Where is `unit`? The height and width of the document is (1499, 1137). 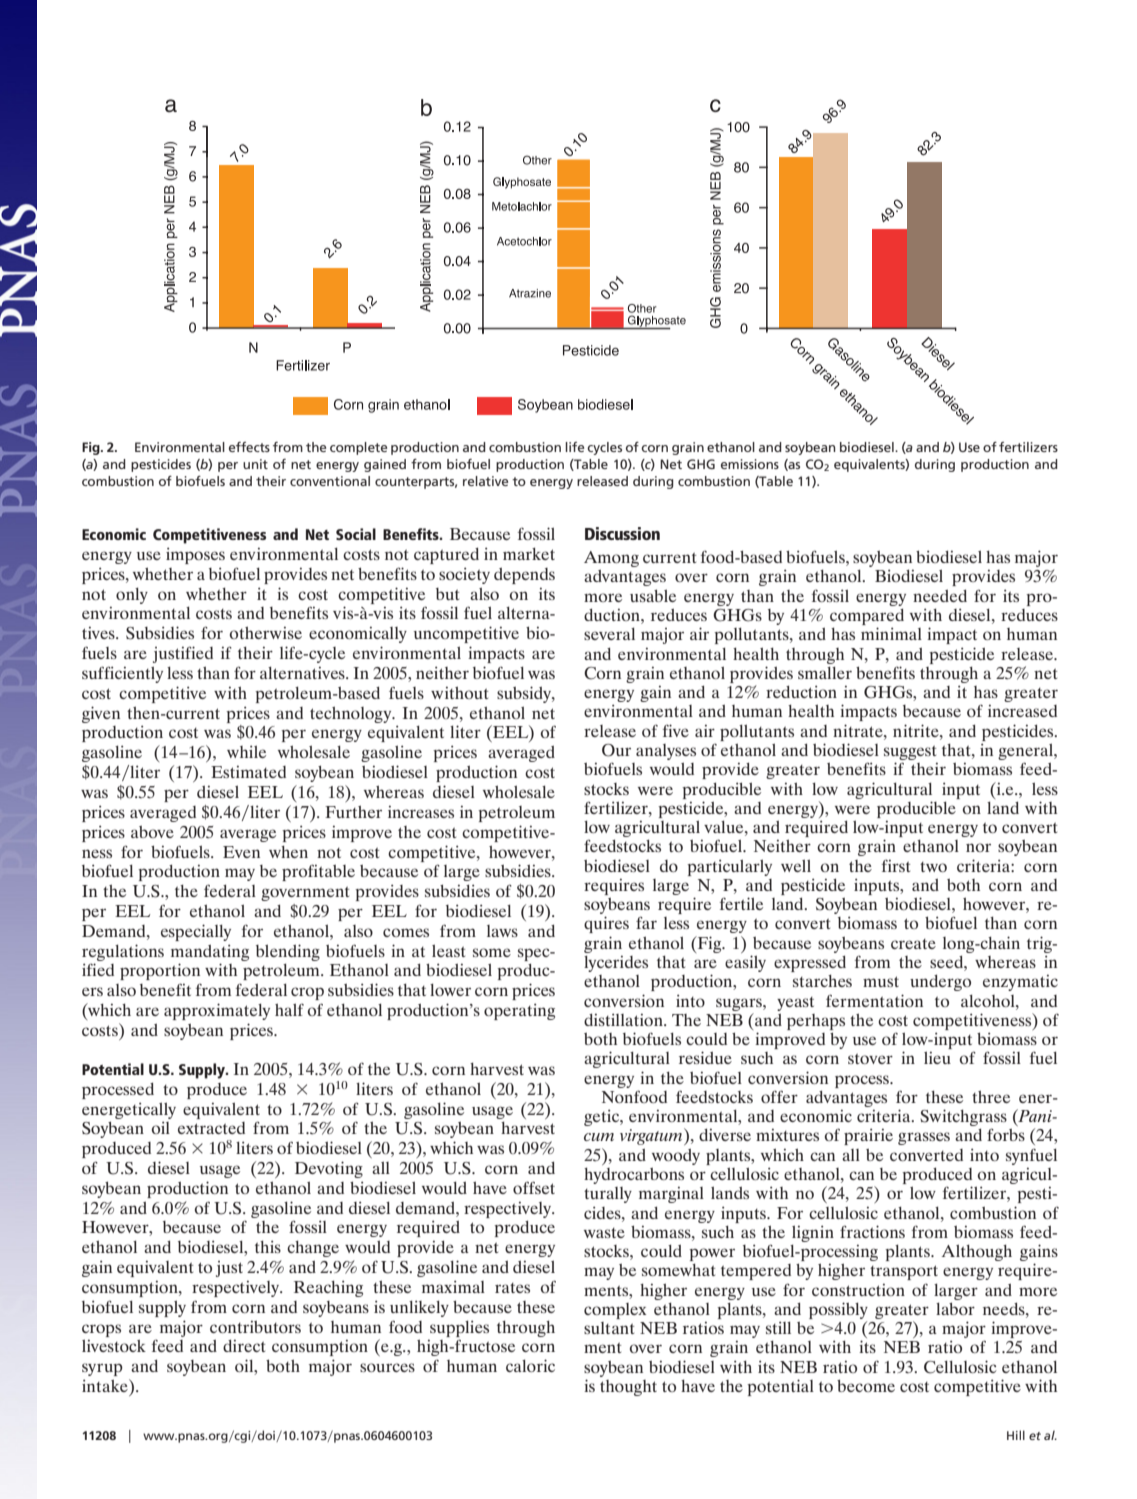 unit is located at coordinates (255, 464).
